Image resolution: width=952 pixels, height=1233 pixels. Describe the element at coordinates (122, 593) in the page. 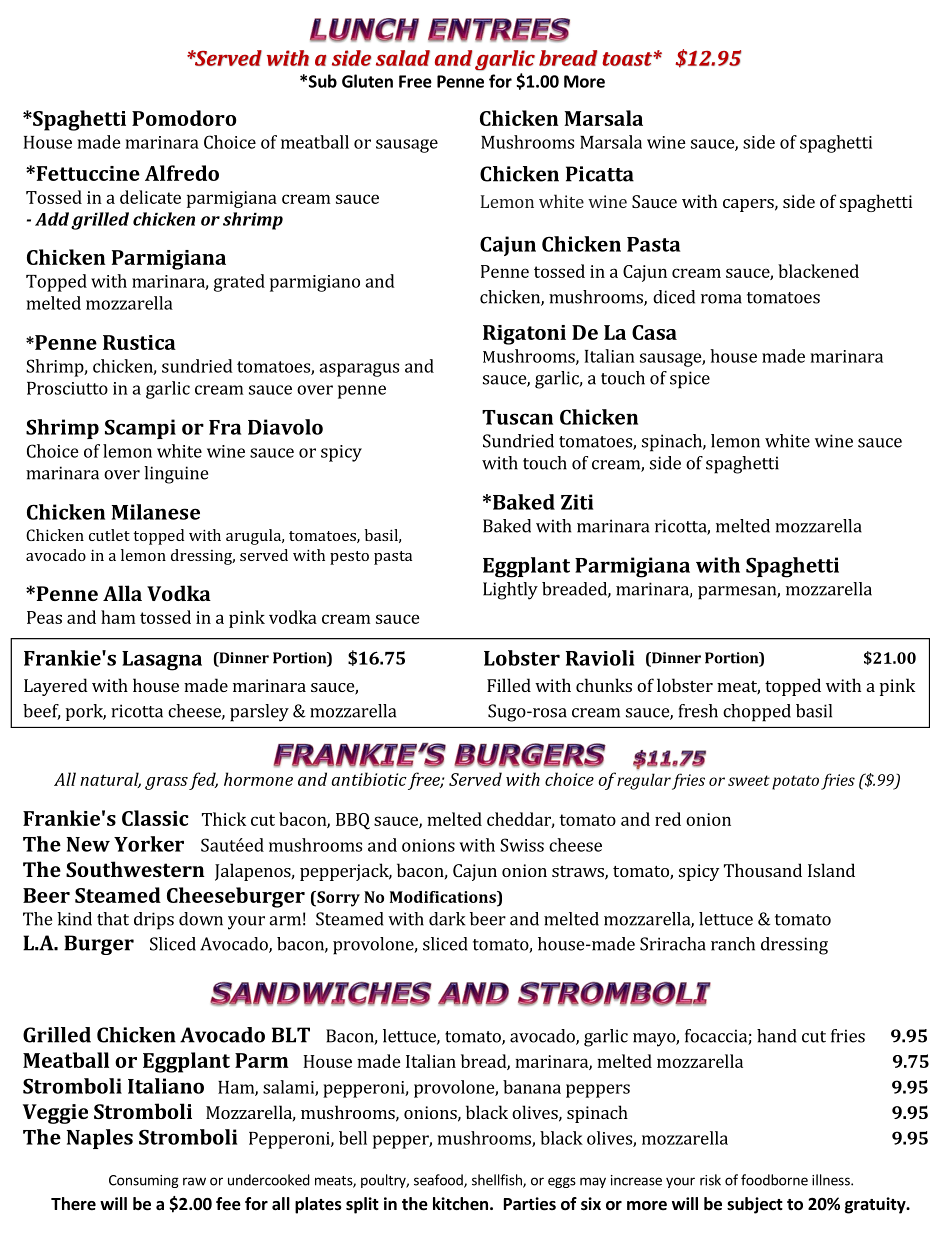

I see `Alla` at that location.
